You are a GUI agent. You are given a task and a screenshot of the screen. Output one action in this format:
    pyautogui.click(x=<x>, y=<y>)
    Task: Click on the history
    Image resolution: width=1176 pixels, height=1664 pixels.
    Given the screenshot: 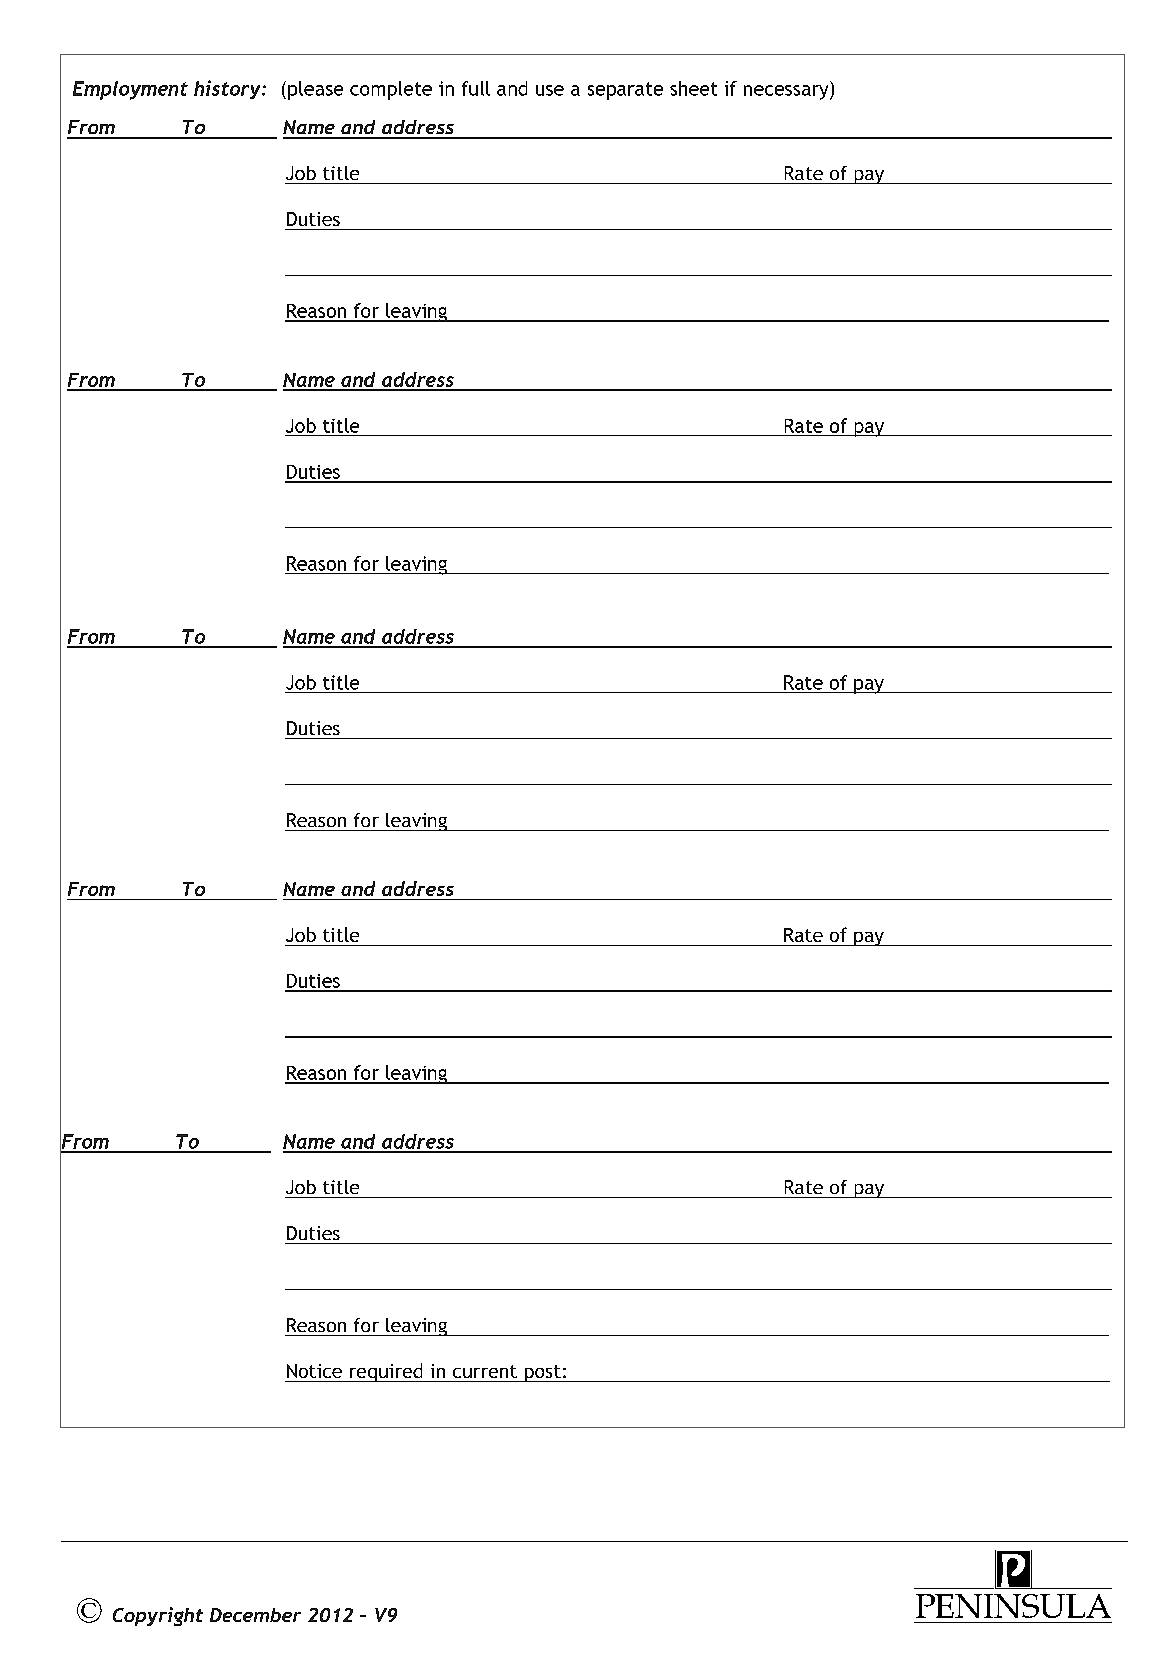 What is the action you would take?
    pyautogui.click(x=228, y=89)
